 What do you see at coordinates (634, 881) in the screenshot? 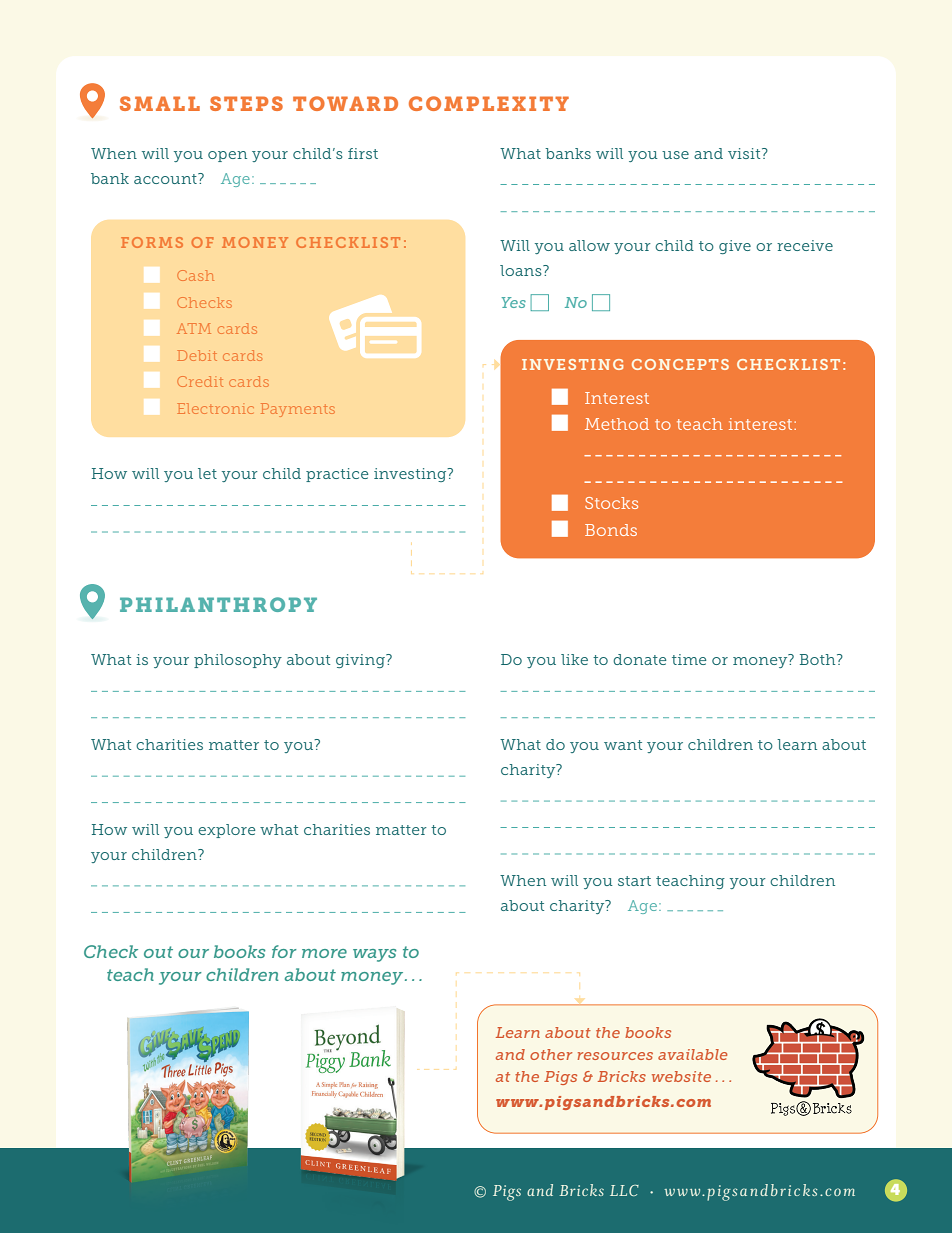
I see `start` at bounding box center [634, 881].
